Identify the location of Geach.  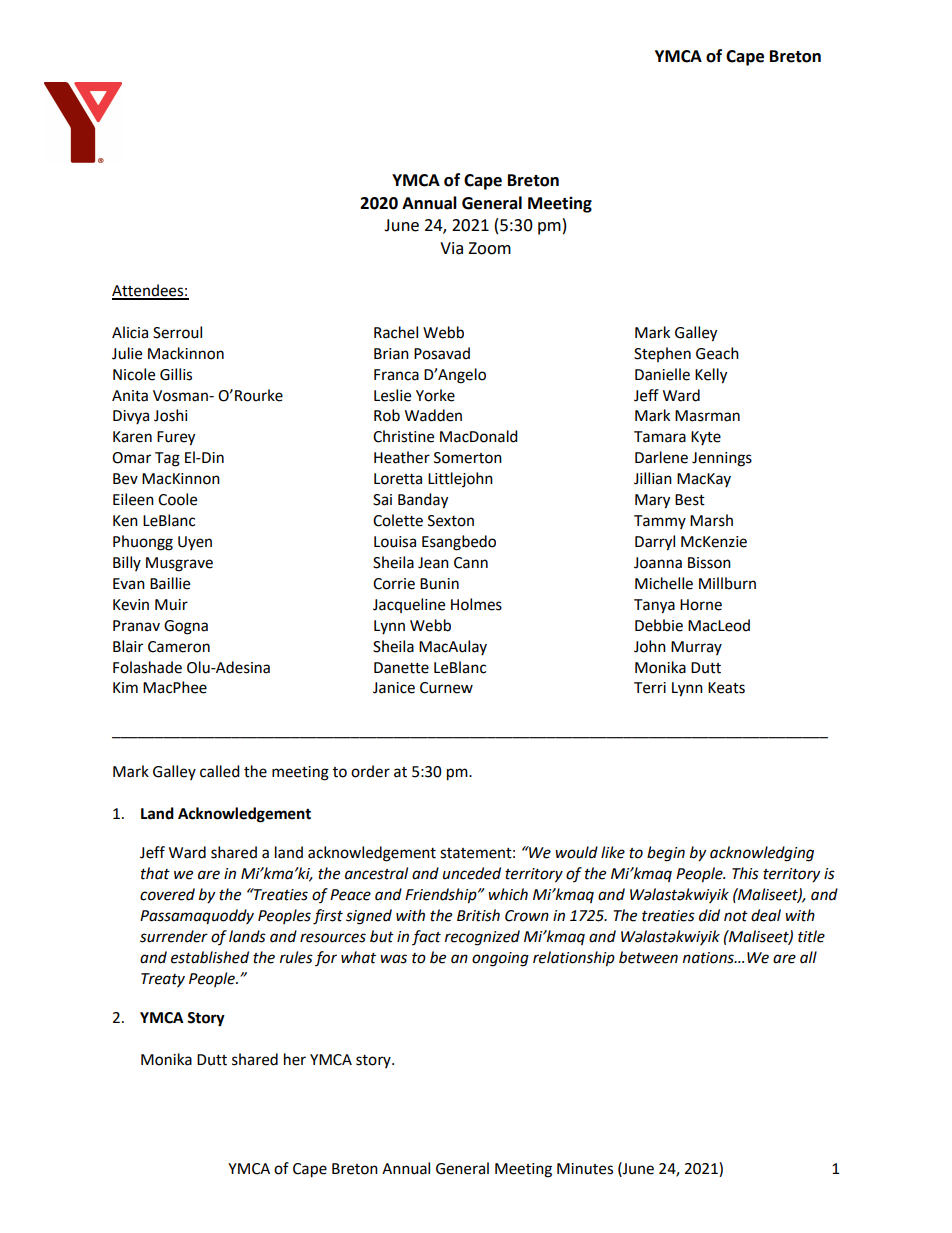
(717, 353).
